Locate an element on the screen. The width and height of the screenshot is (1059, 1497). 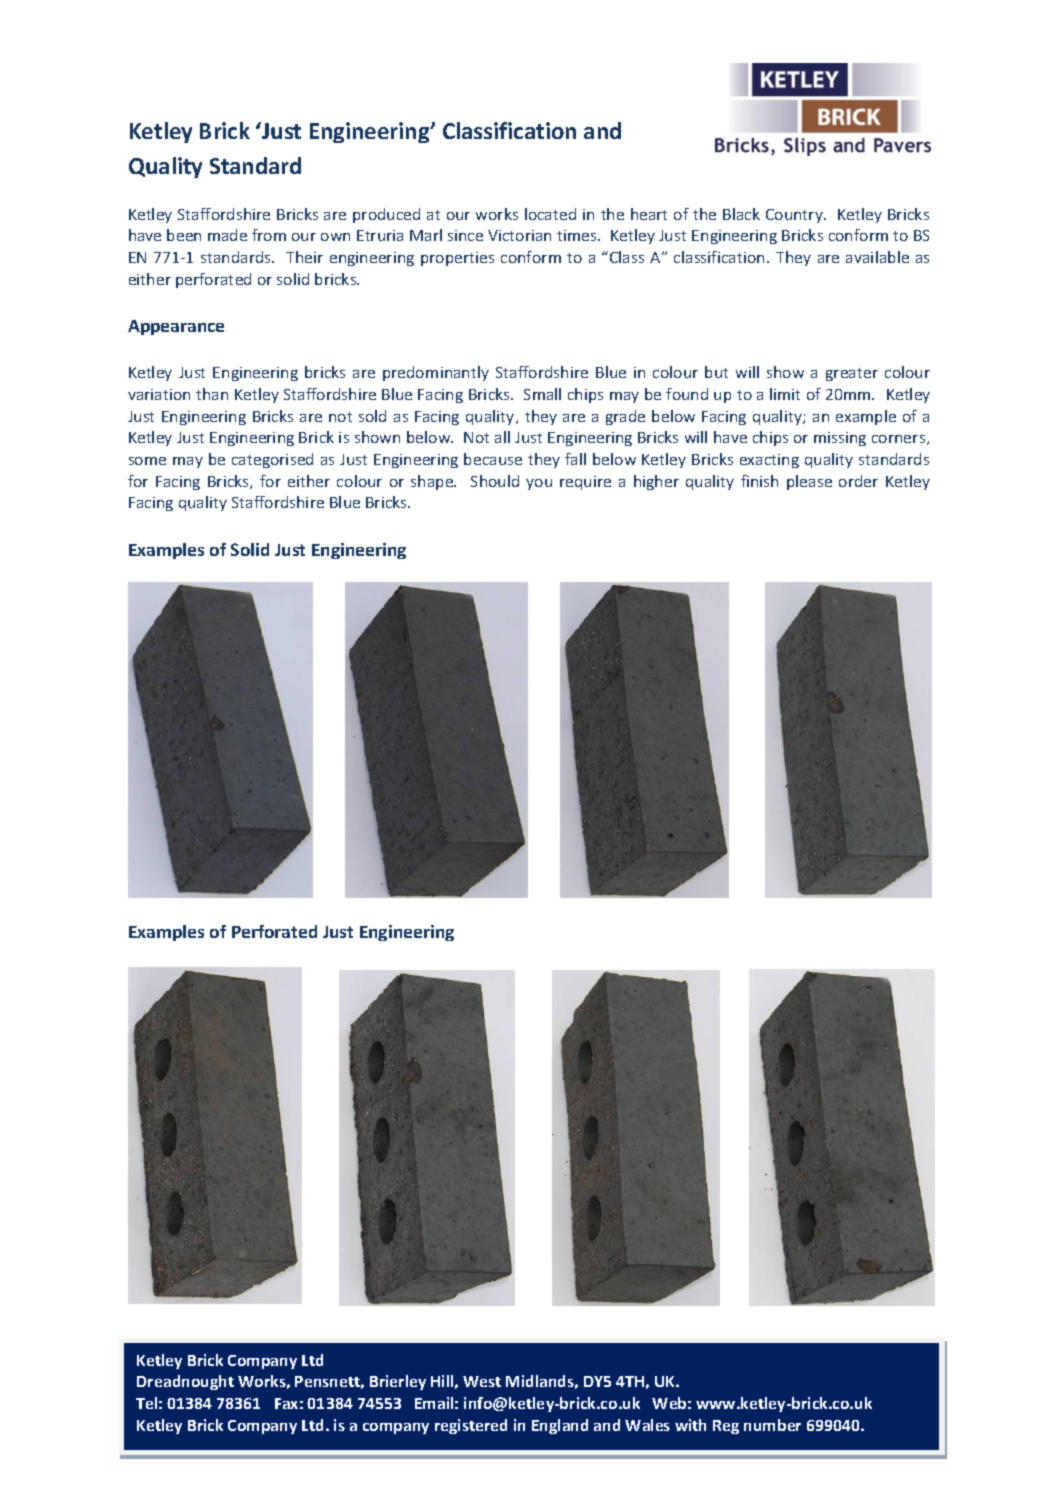
made is located at coordinates (227, 235).
